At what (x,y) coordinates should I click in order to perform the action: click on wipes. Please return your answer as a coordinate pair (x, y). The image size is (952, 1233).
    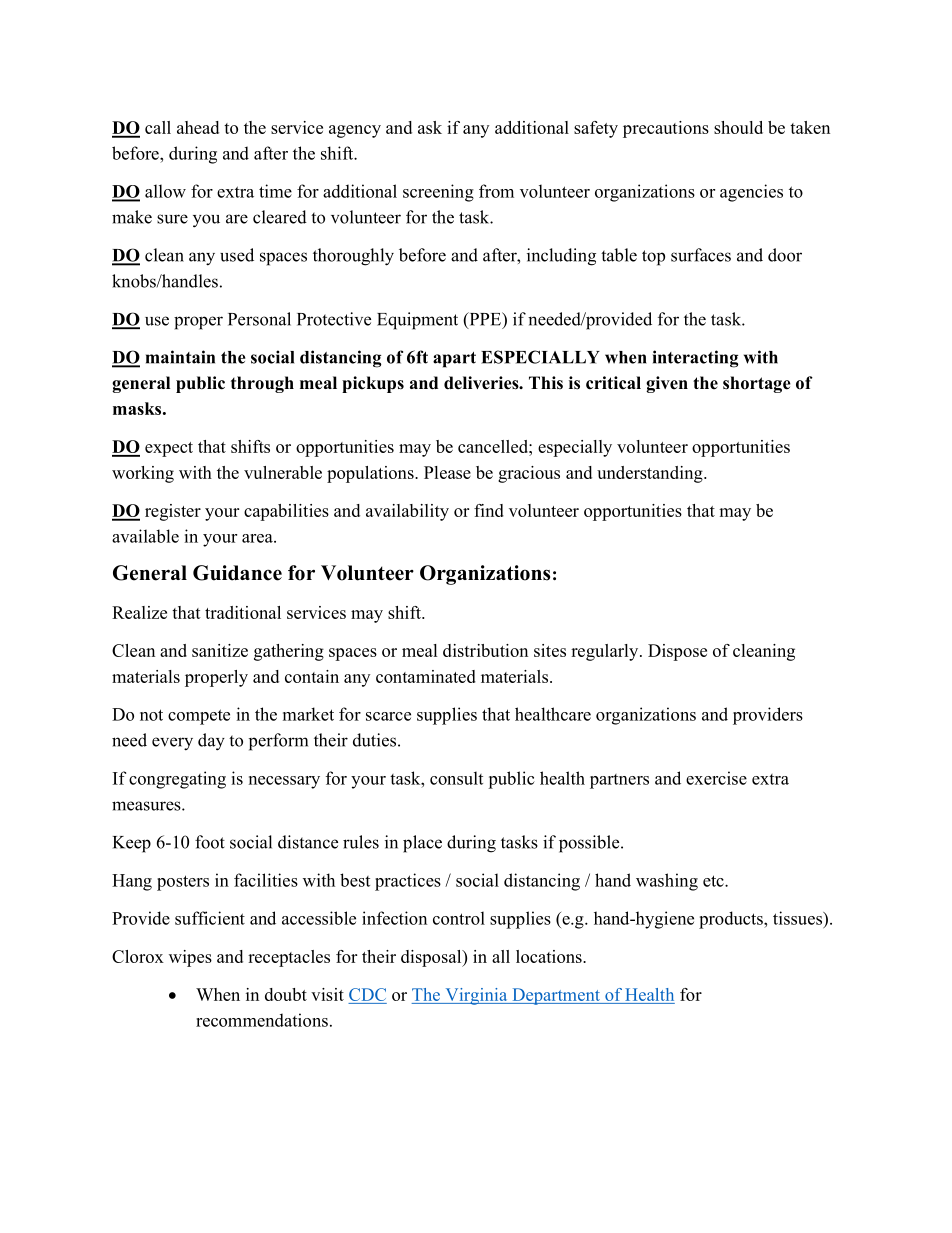
    Looking at the image, I should click on (190, 958).
